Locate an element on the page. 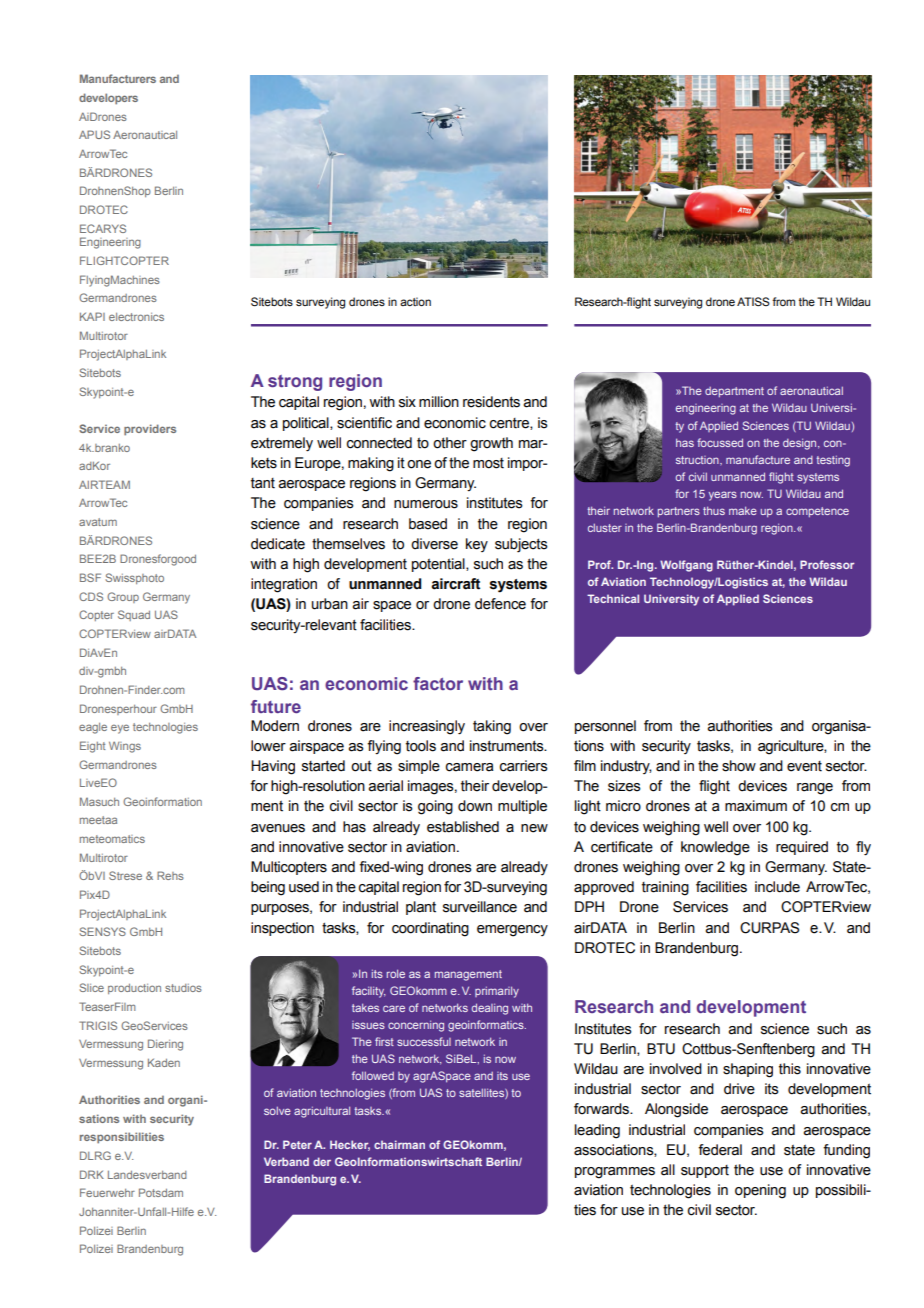 The height and width of the image is (1308, 924). APUS is located at coordinates (94, 134).
